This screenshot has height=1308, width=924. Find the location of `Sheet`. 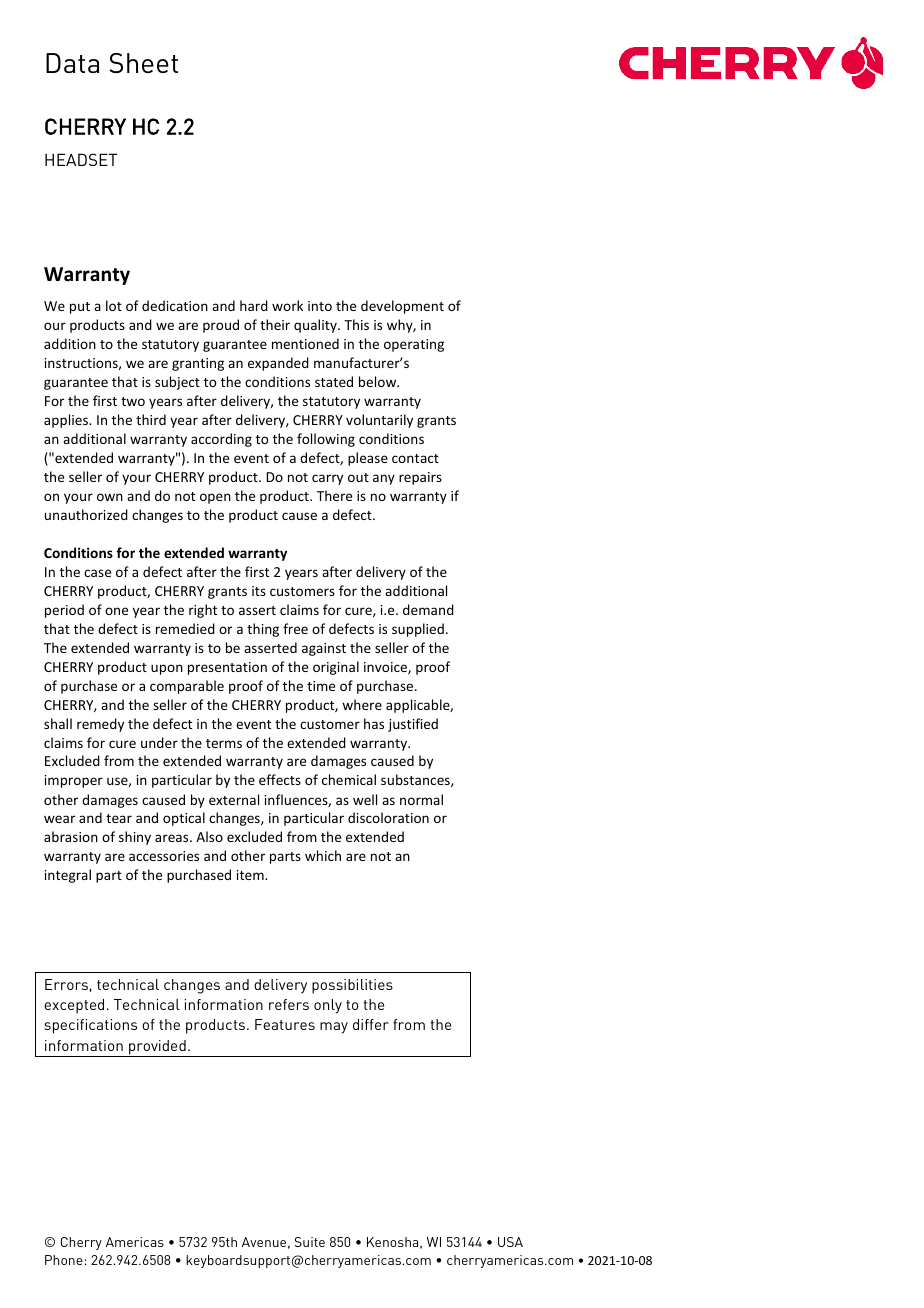

Sheet is located at coordinates (143, 63).
